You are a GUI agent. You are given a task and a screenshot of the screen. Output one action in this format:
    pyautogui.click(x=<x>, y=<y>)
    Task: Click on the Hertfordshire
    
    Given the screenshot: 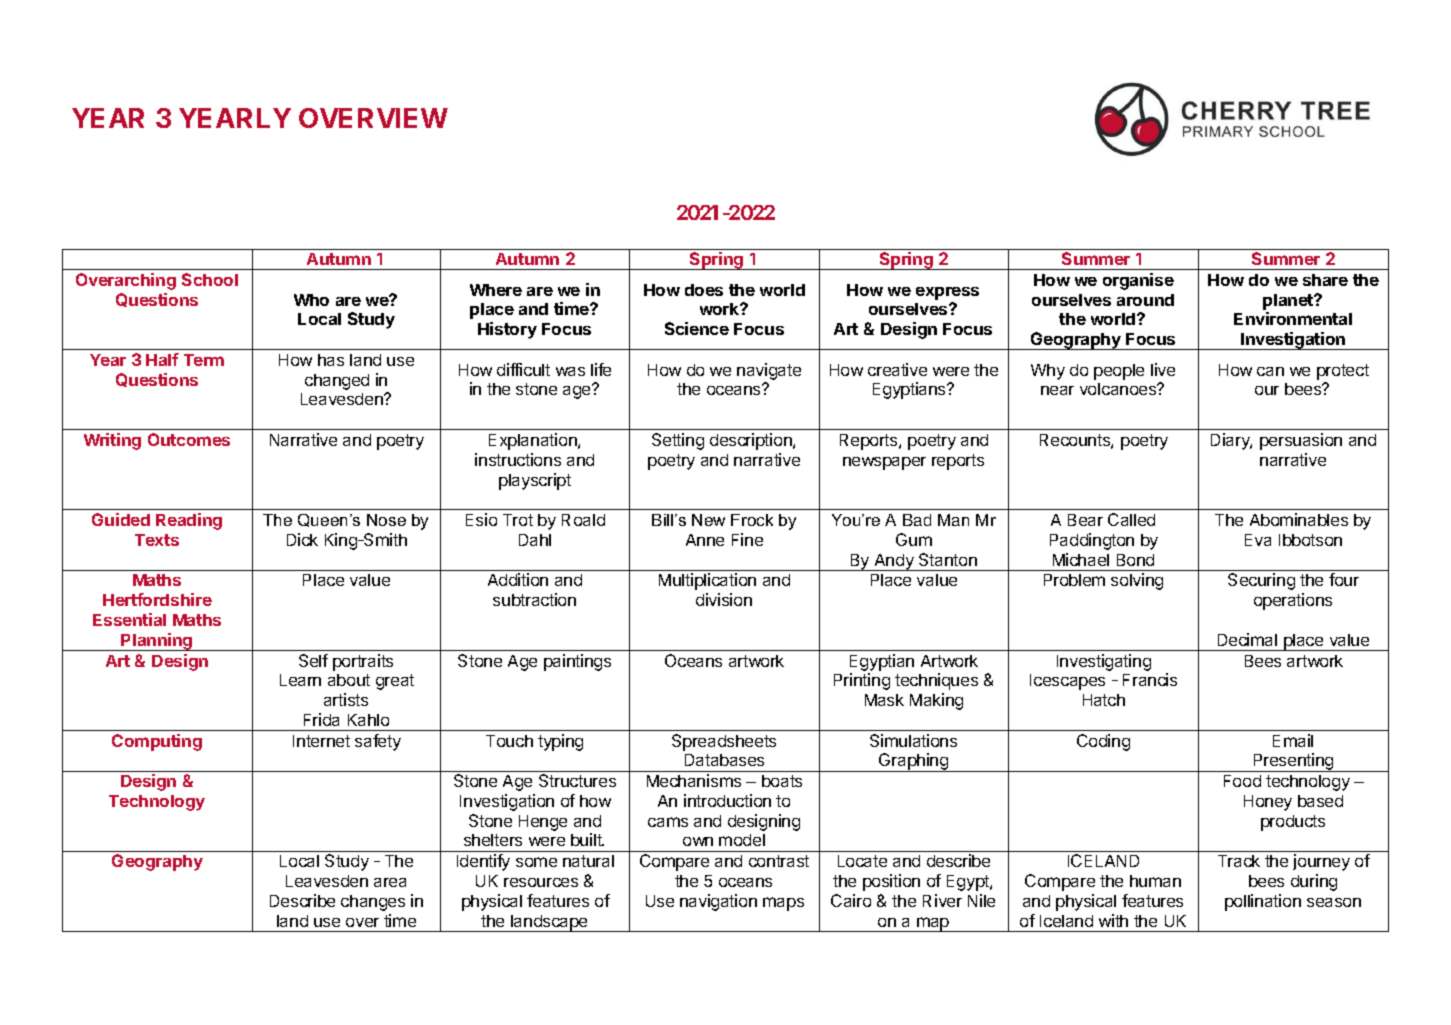 What is the action you would take?
    pyautogui.click(x=157, y=599)
